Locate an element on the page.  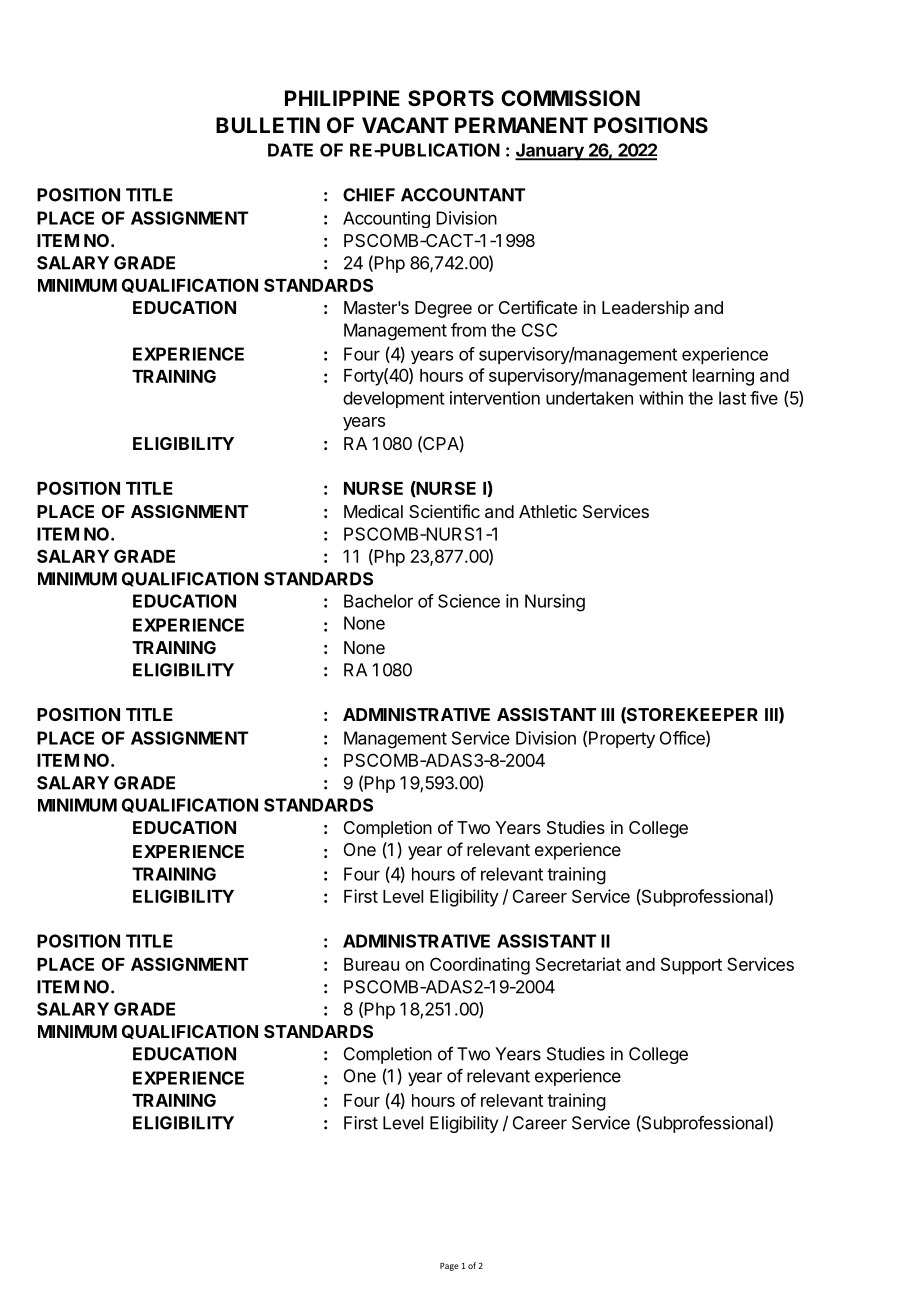
COMMISSION is located at coordinates (570, 98).
